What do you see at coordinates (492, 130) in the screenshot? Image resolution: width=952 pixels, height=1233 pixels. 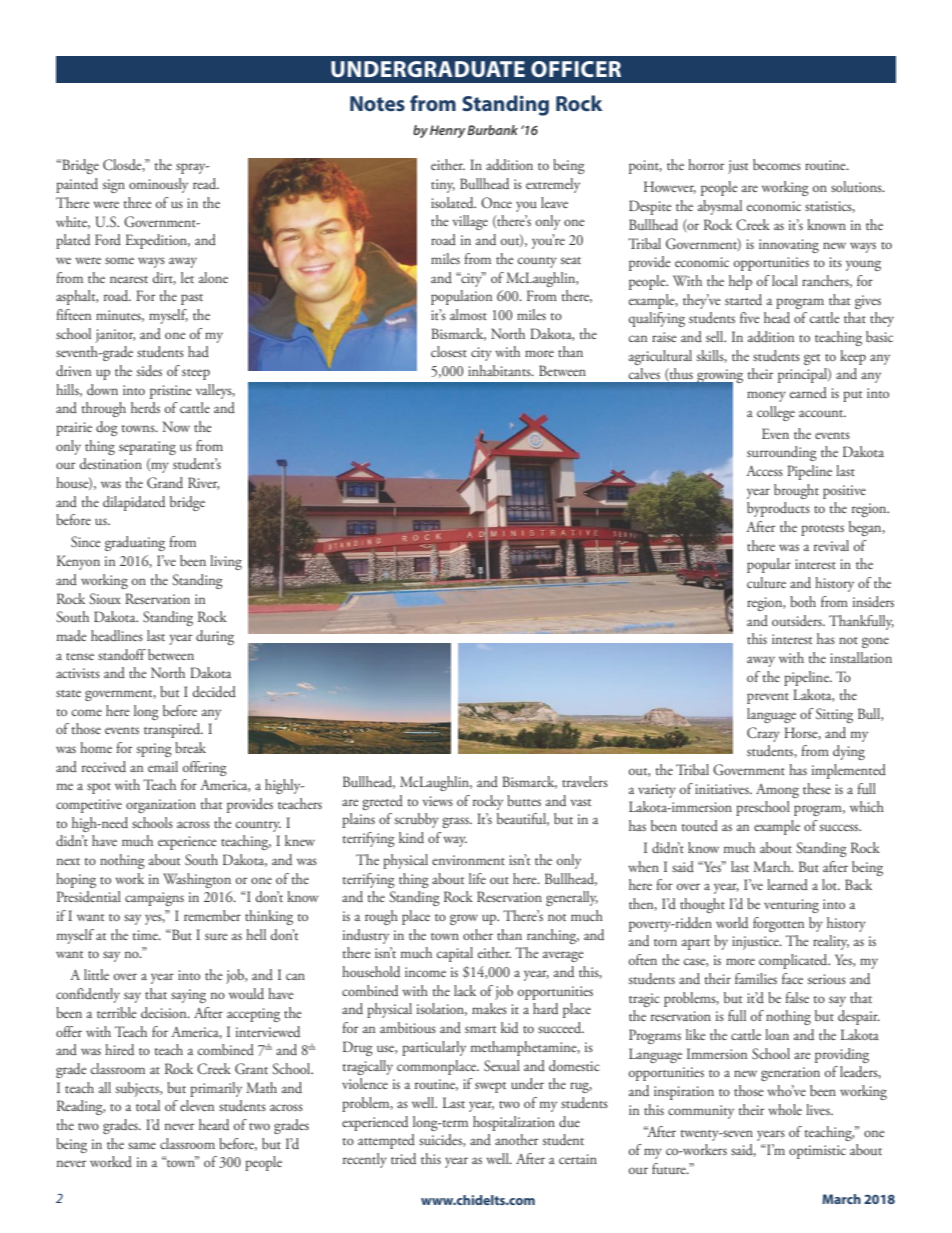 I see `Burbank` at bounding box center [492, 130].
